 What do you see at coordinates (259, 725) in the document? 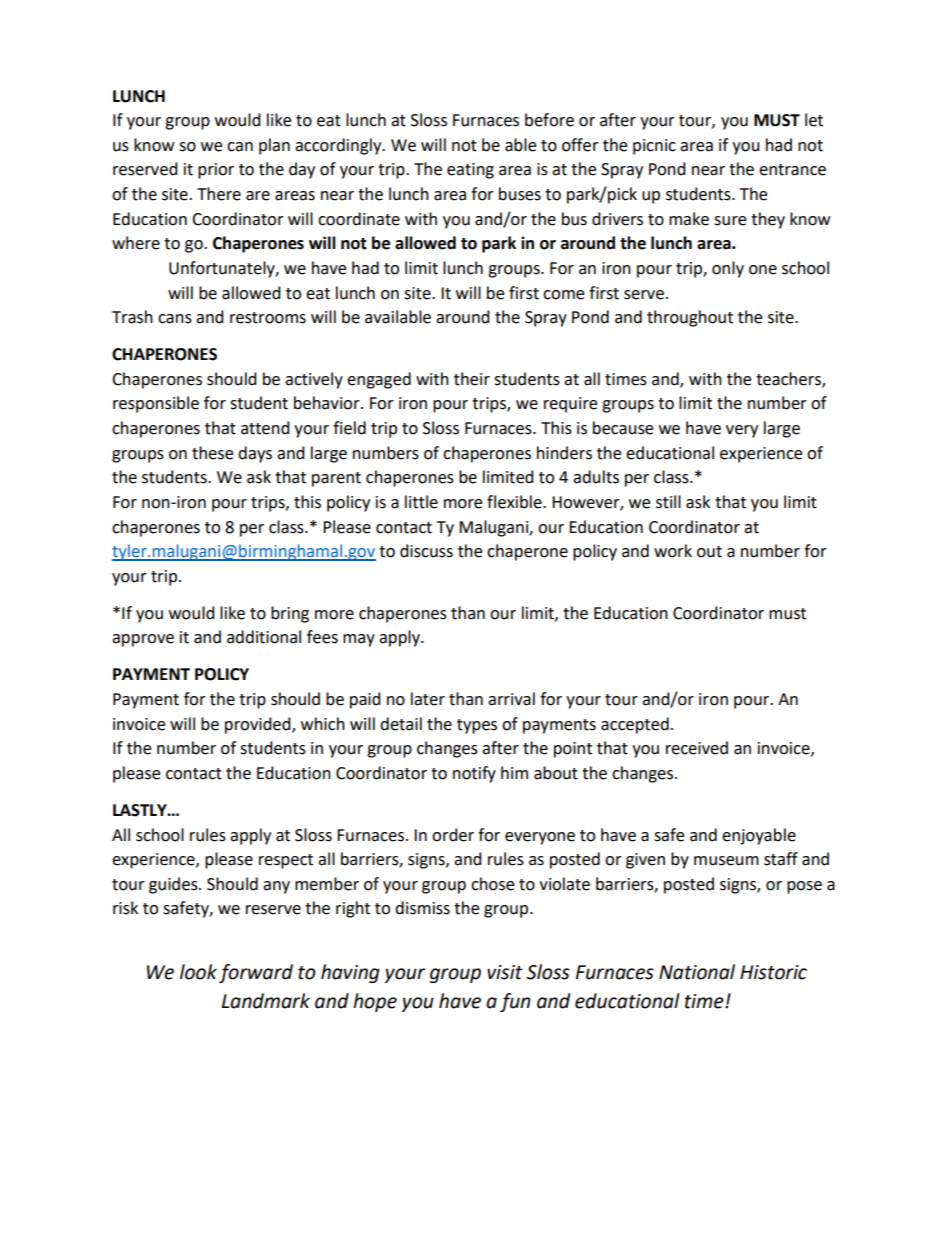
I see `provided` at bounding box center [259, 725].
